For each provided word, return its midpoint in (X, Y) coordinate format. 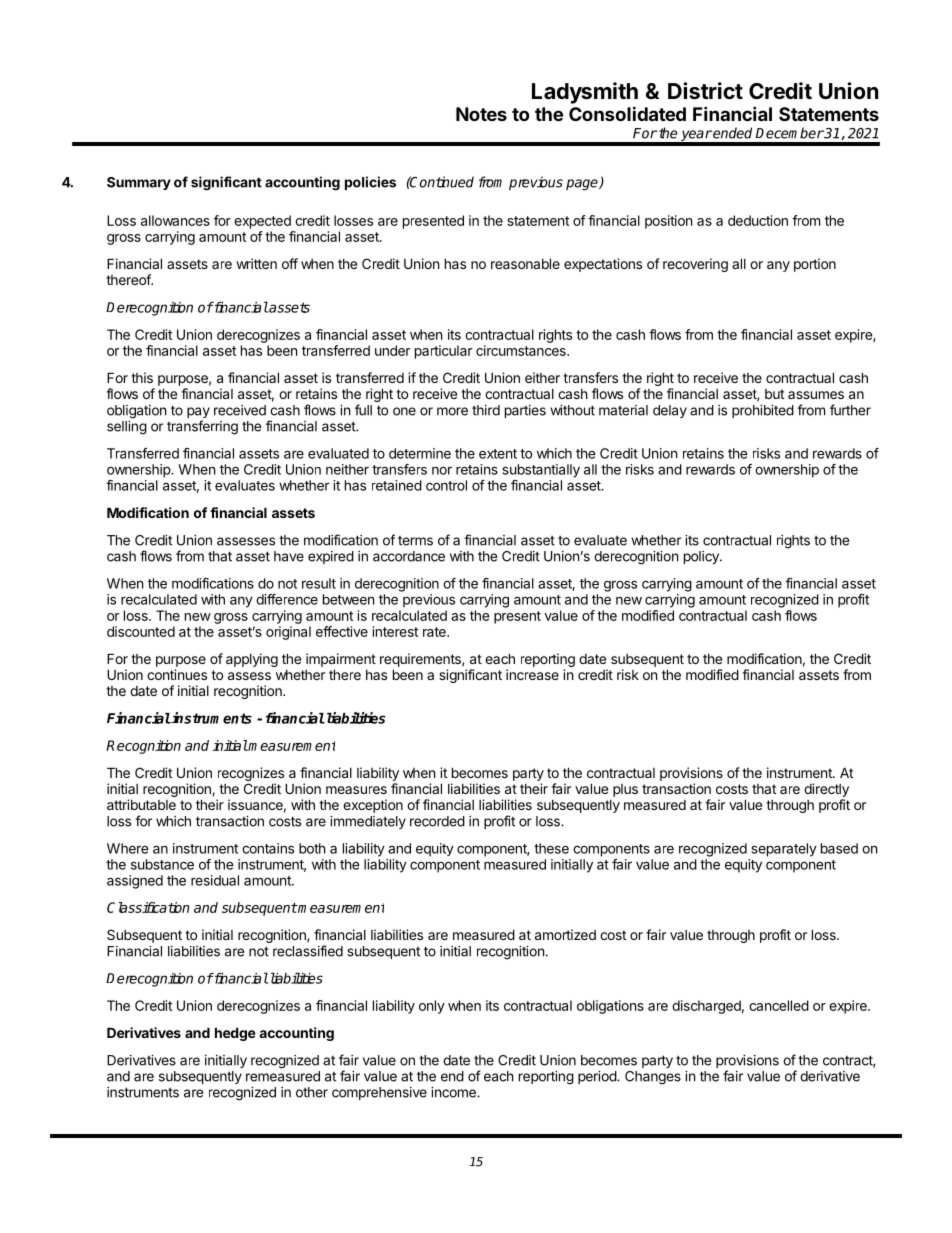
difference (287, 599)
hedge (235, 1034)
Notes (481, 114)
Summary (139, 183)
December (790, 133)
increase (532, 674)
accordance (409, 556)
